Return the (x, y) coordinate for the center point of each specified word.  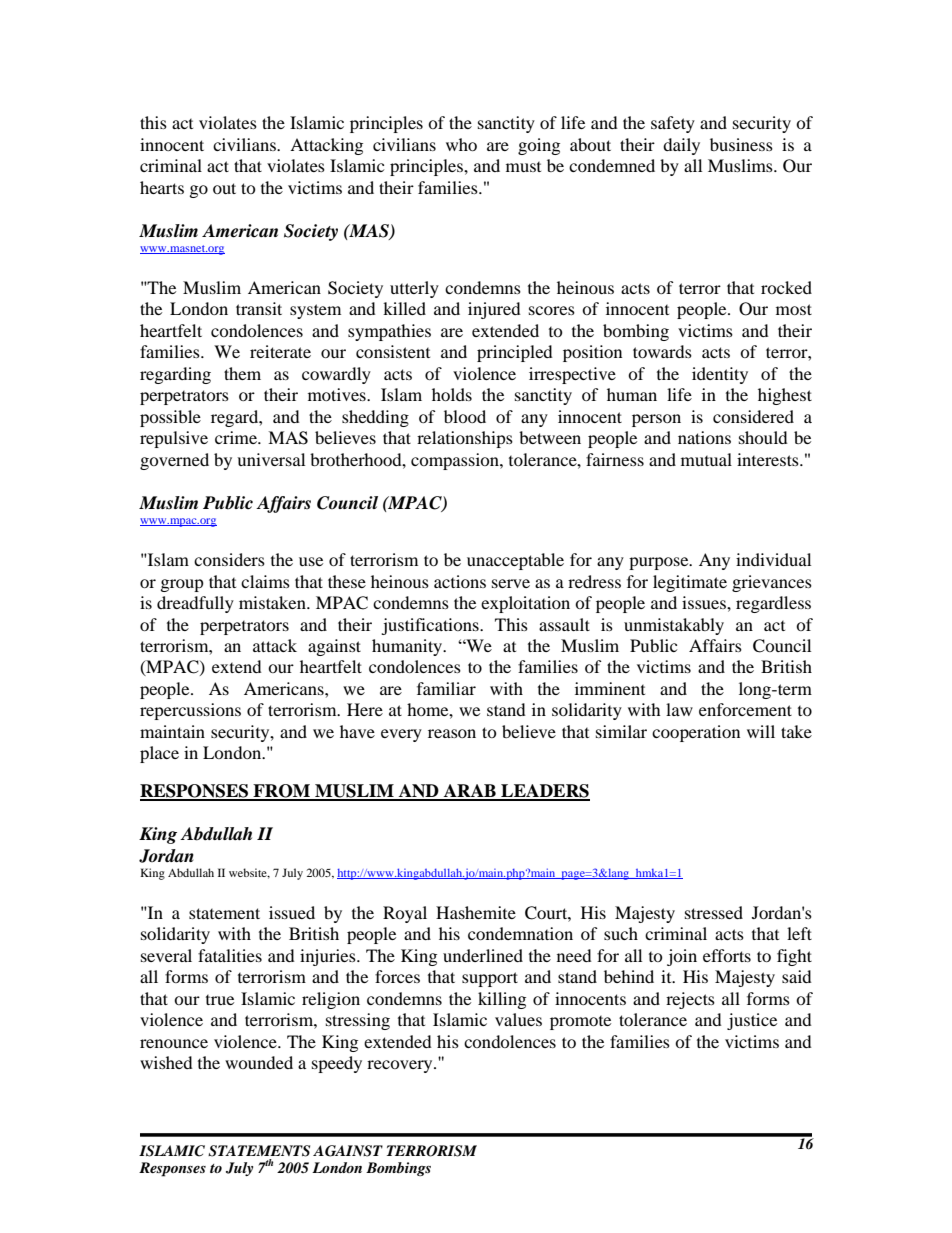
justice (752, 1021)
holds (452, 394)
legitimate (690, 583)
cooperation (696, 733)
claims (265, 581)
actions (460, 581)
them (242, 373)
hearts (162, 187)
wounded (259, 1062)
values (518, 1019)
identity (720, 375)
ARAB (469, 792)
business (741, 144)
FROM (282, 792)
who (461, 144)
